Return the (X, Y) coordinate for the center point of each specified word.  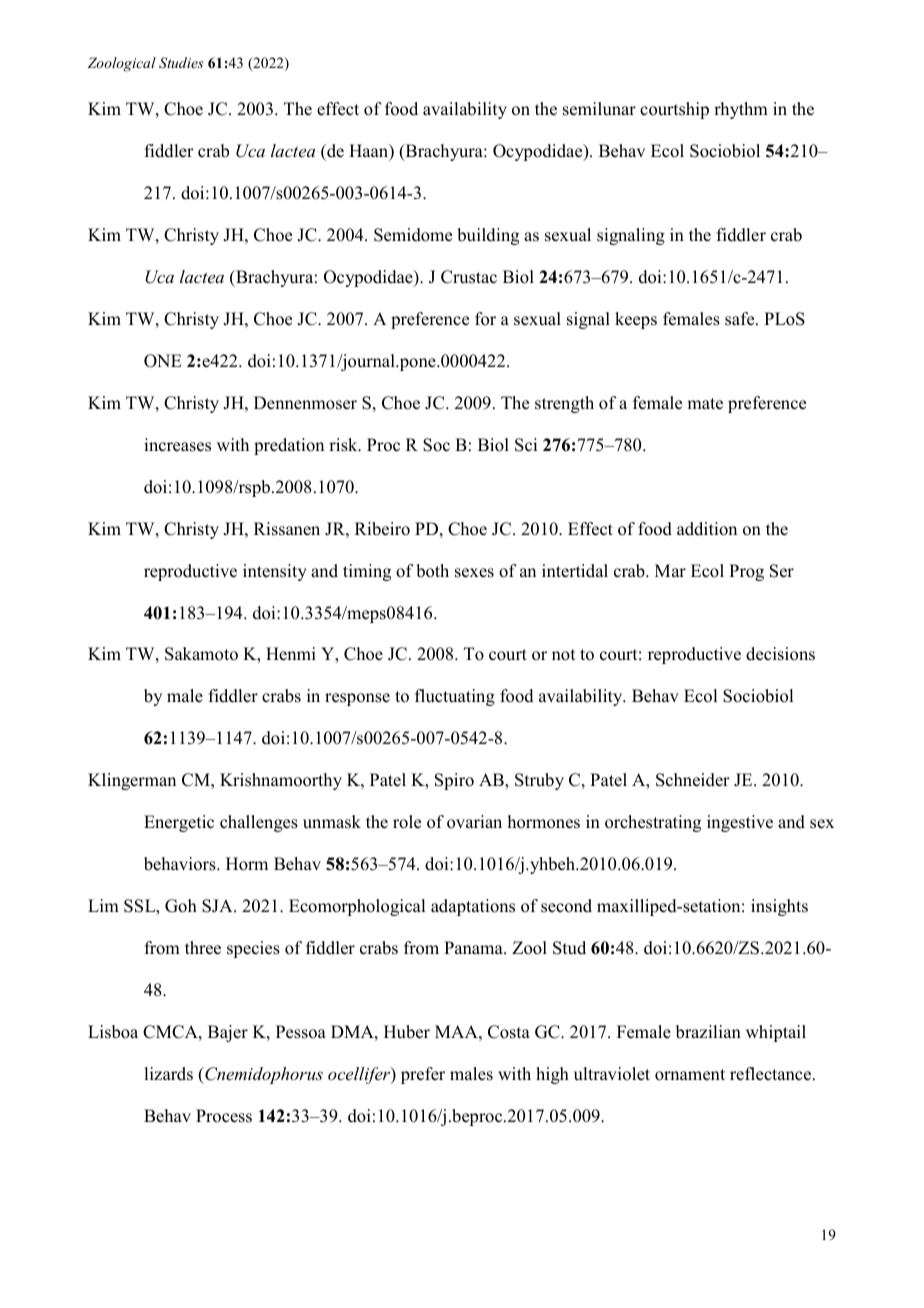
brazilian (708, 1032)
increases (177, 445)
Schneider (693, 780)
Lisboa (113, 1032)
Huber (407, 1032)
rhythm (741, 110)
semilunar (599, 109)
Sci (526, 445)
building (488, 236)
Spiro (454, 781)
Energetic (179, 823)
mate (705, 404)
